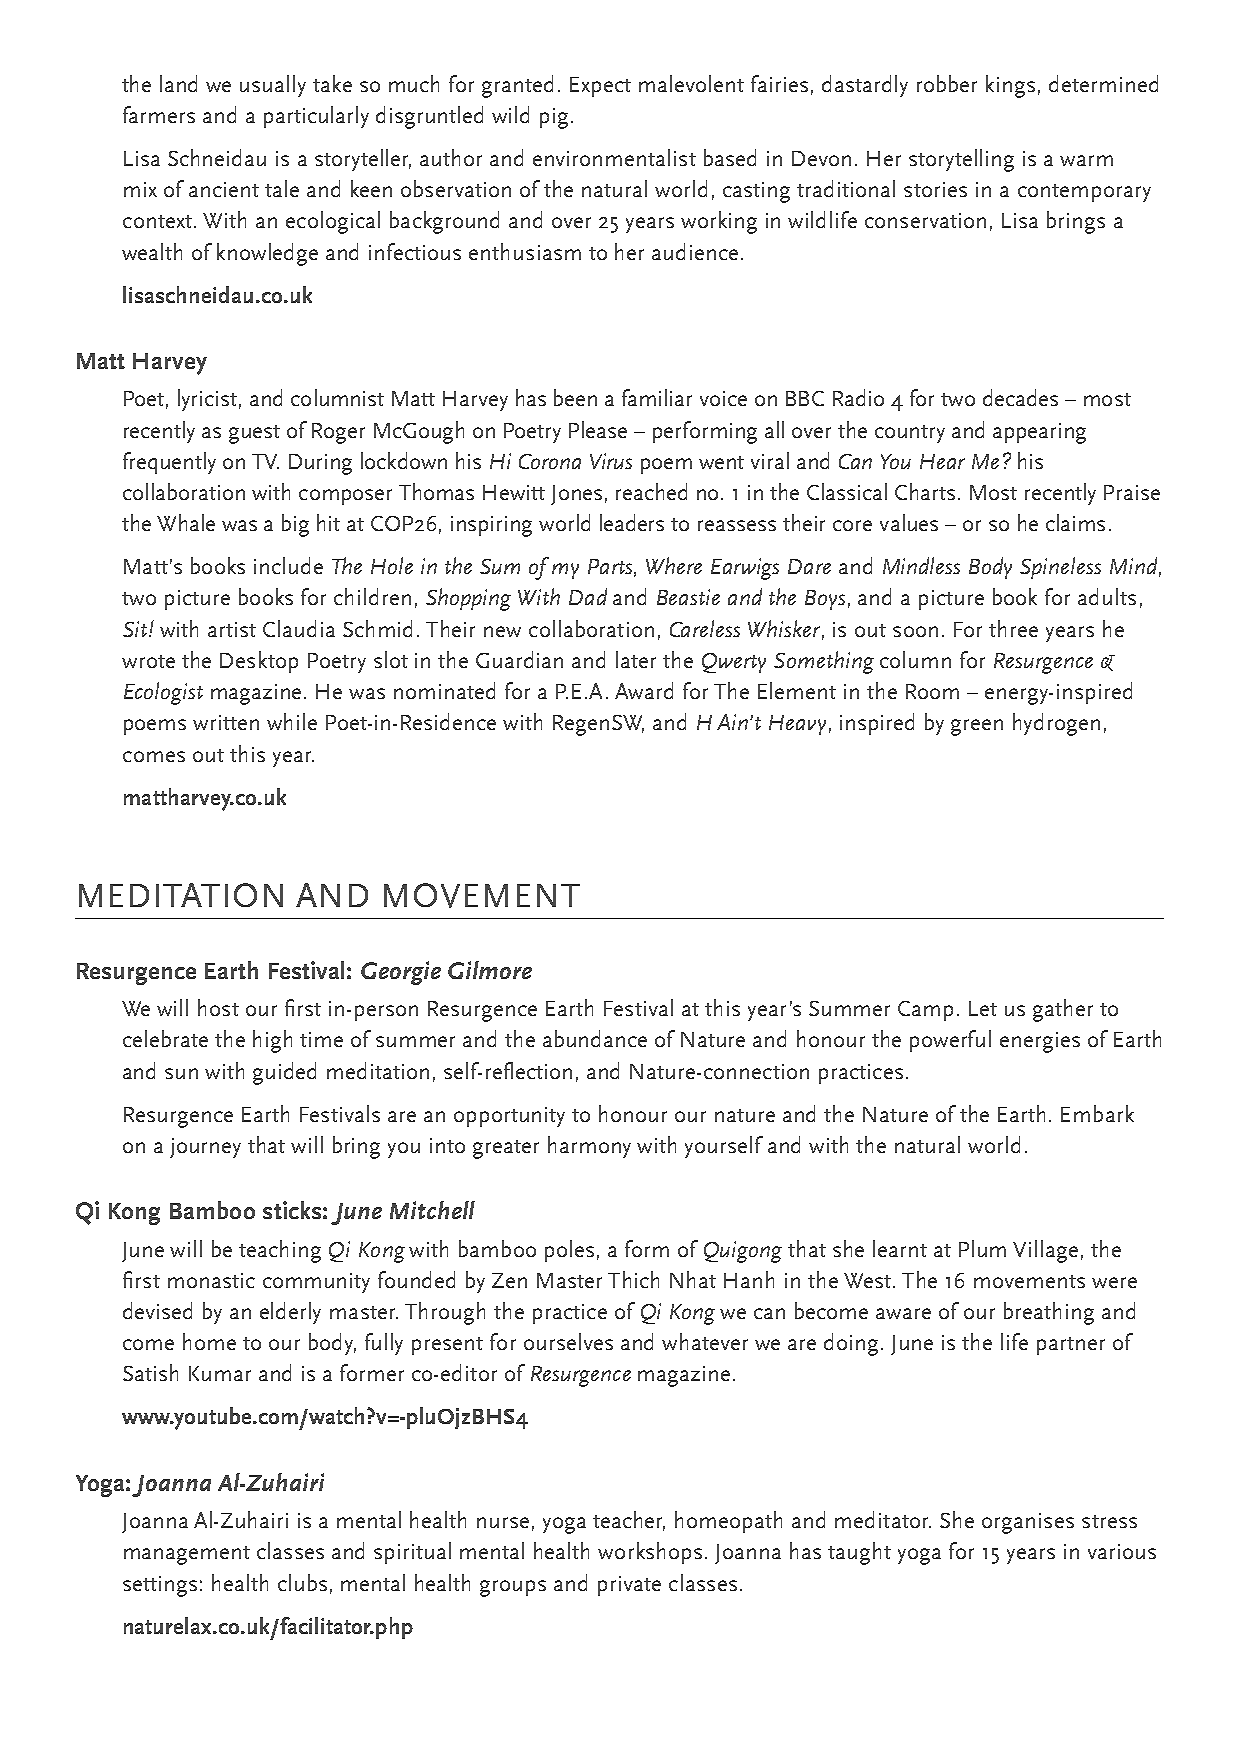 This document has width=1239, height=1752. Describe the element at coordinates (1010, 86) in the document. I see `kings` at that location.
